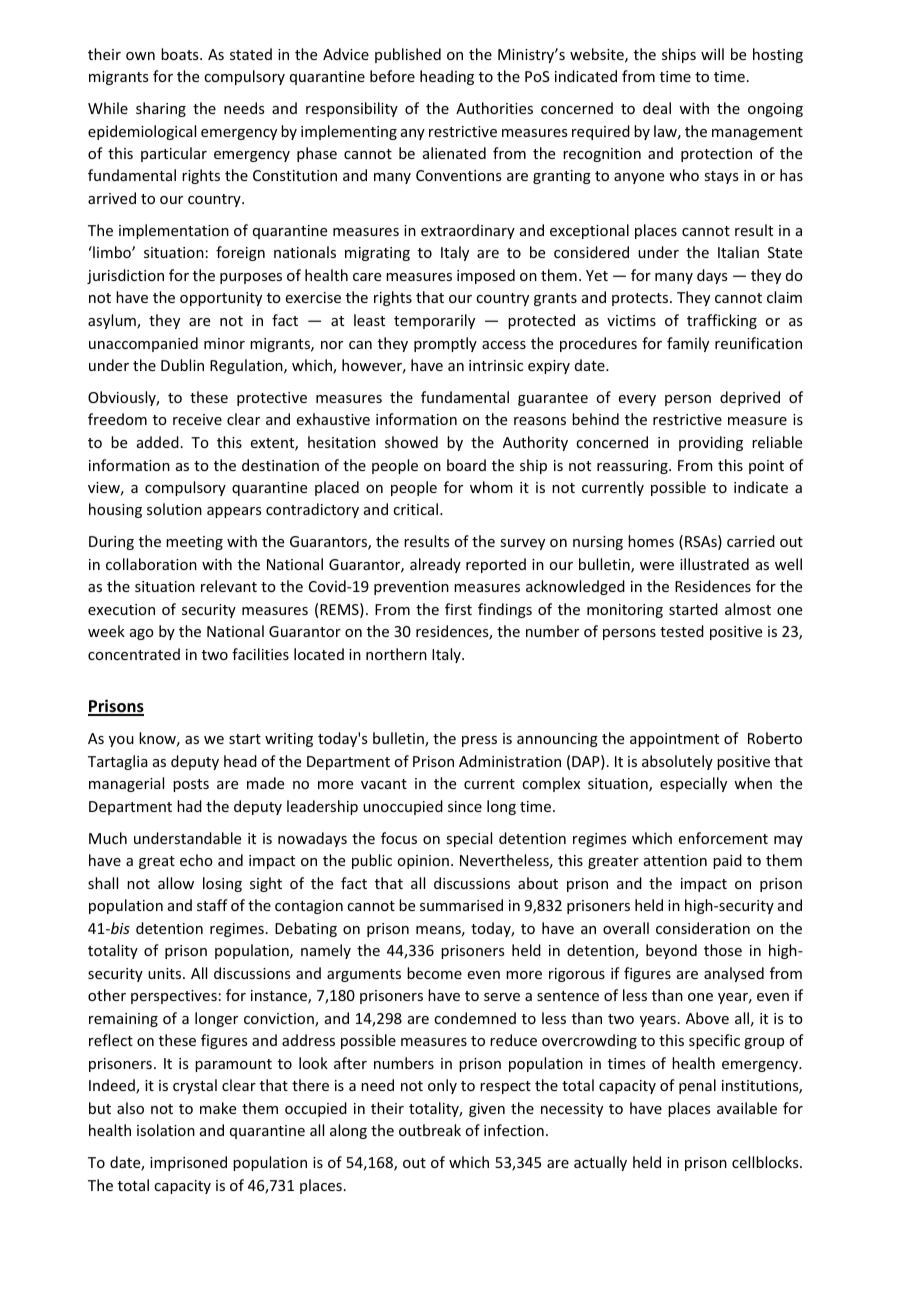  I want to click on allow, so click(176, 883).
